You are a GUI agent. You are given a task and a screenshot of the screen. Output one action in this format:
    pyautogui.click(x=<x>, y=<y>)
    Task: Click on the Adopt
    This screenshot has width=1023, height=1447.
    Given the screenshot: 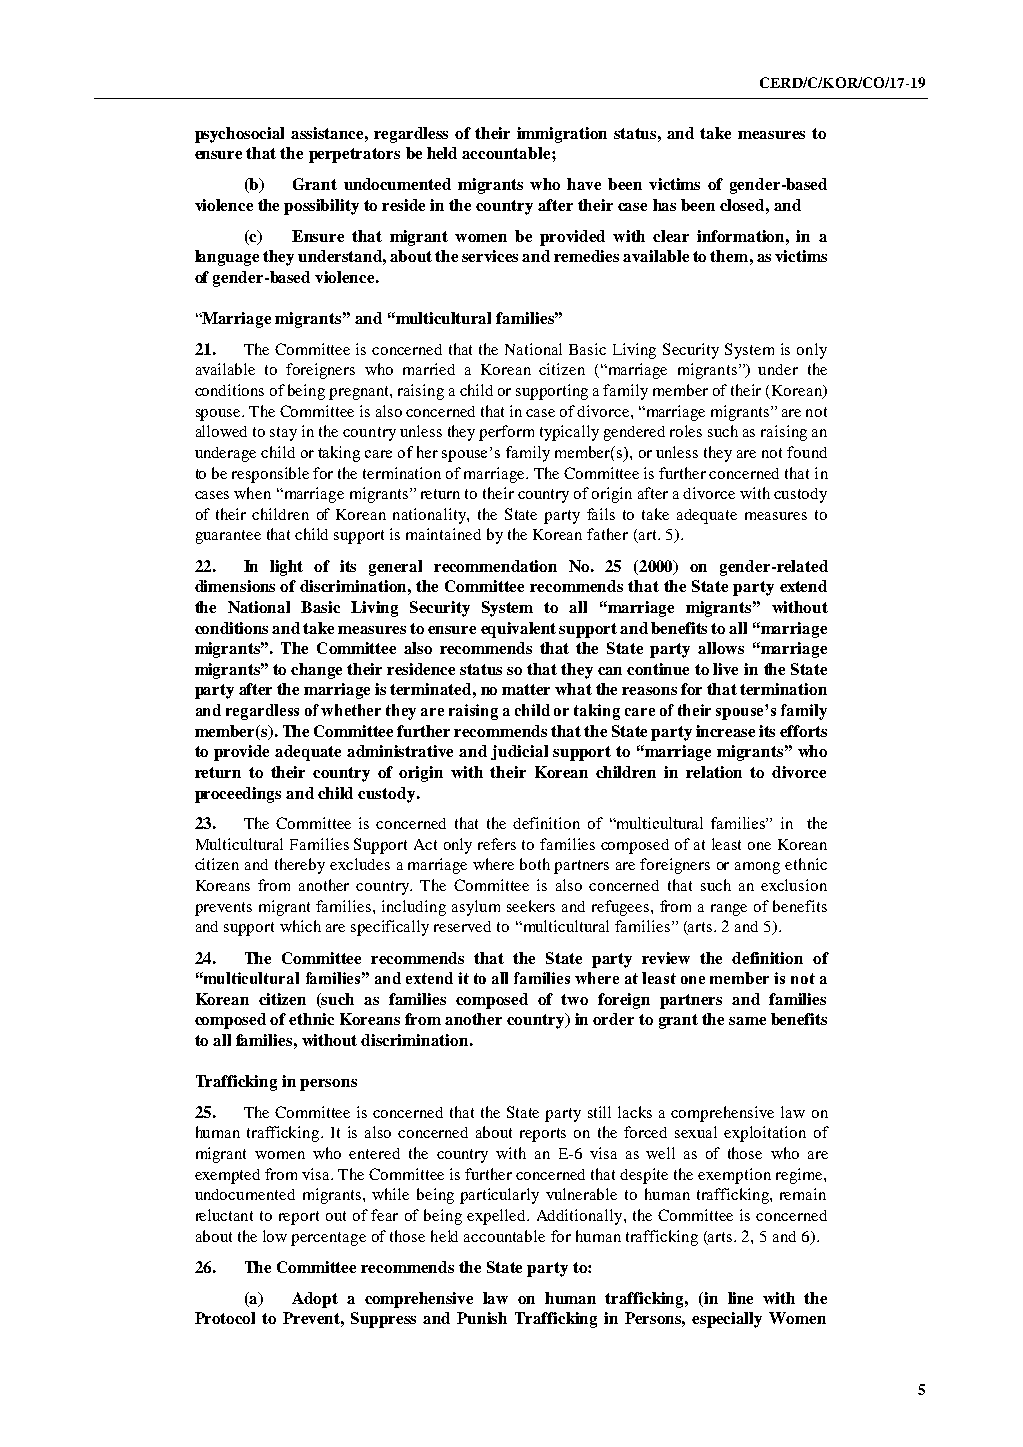 What is the action you would take?
    pyautogui.click(x=315, y=1300)
